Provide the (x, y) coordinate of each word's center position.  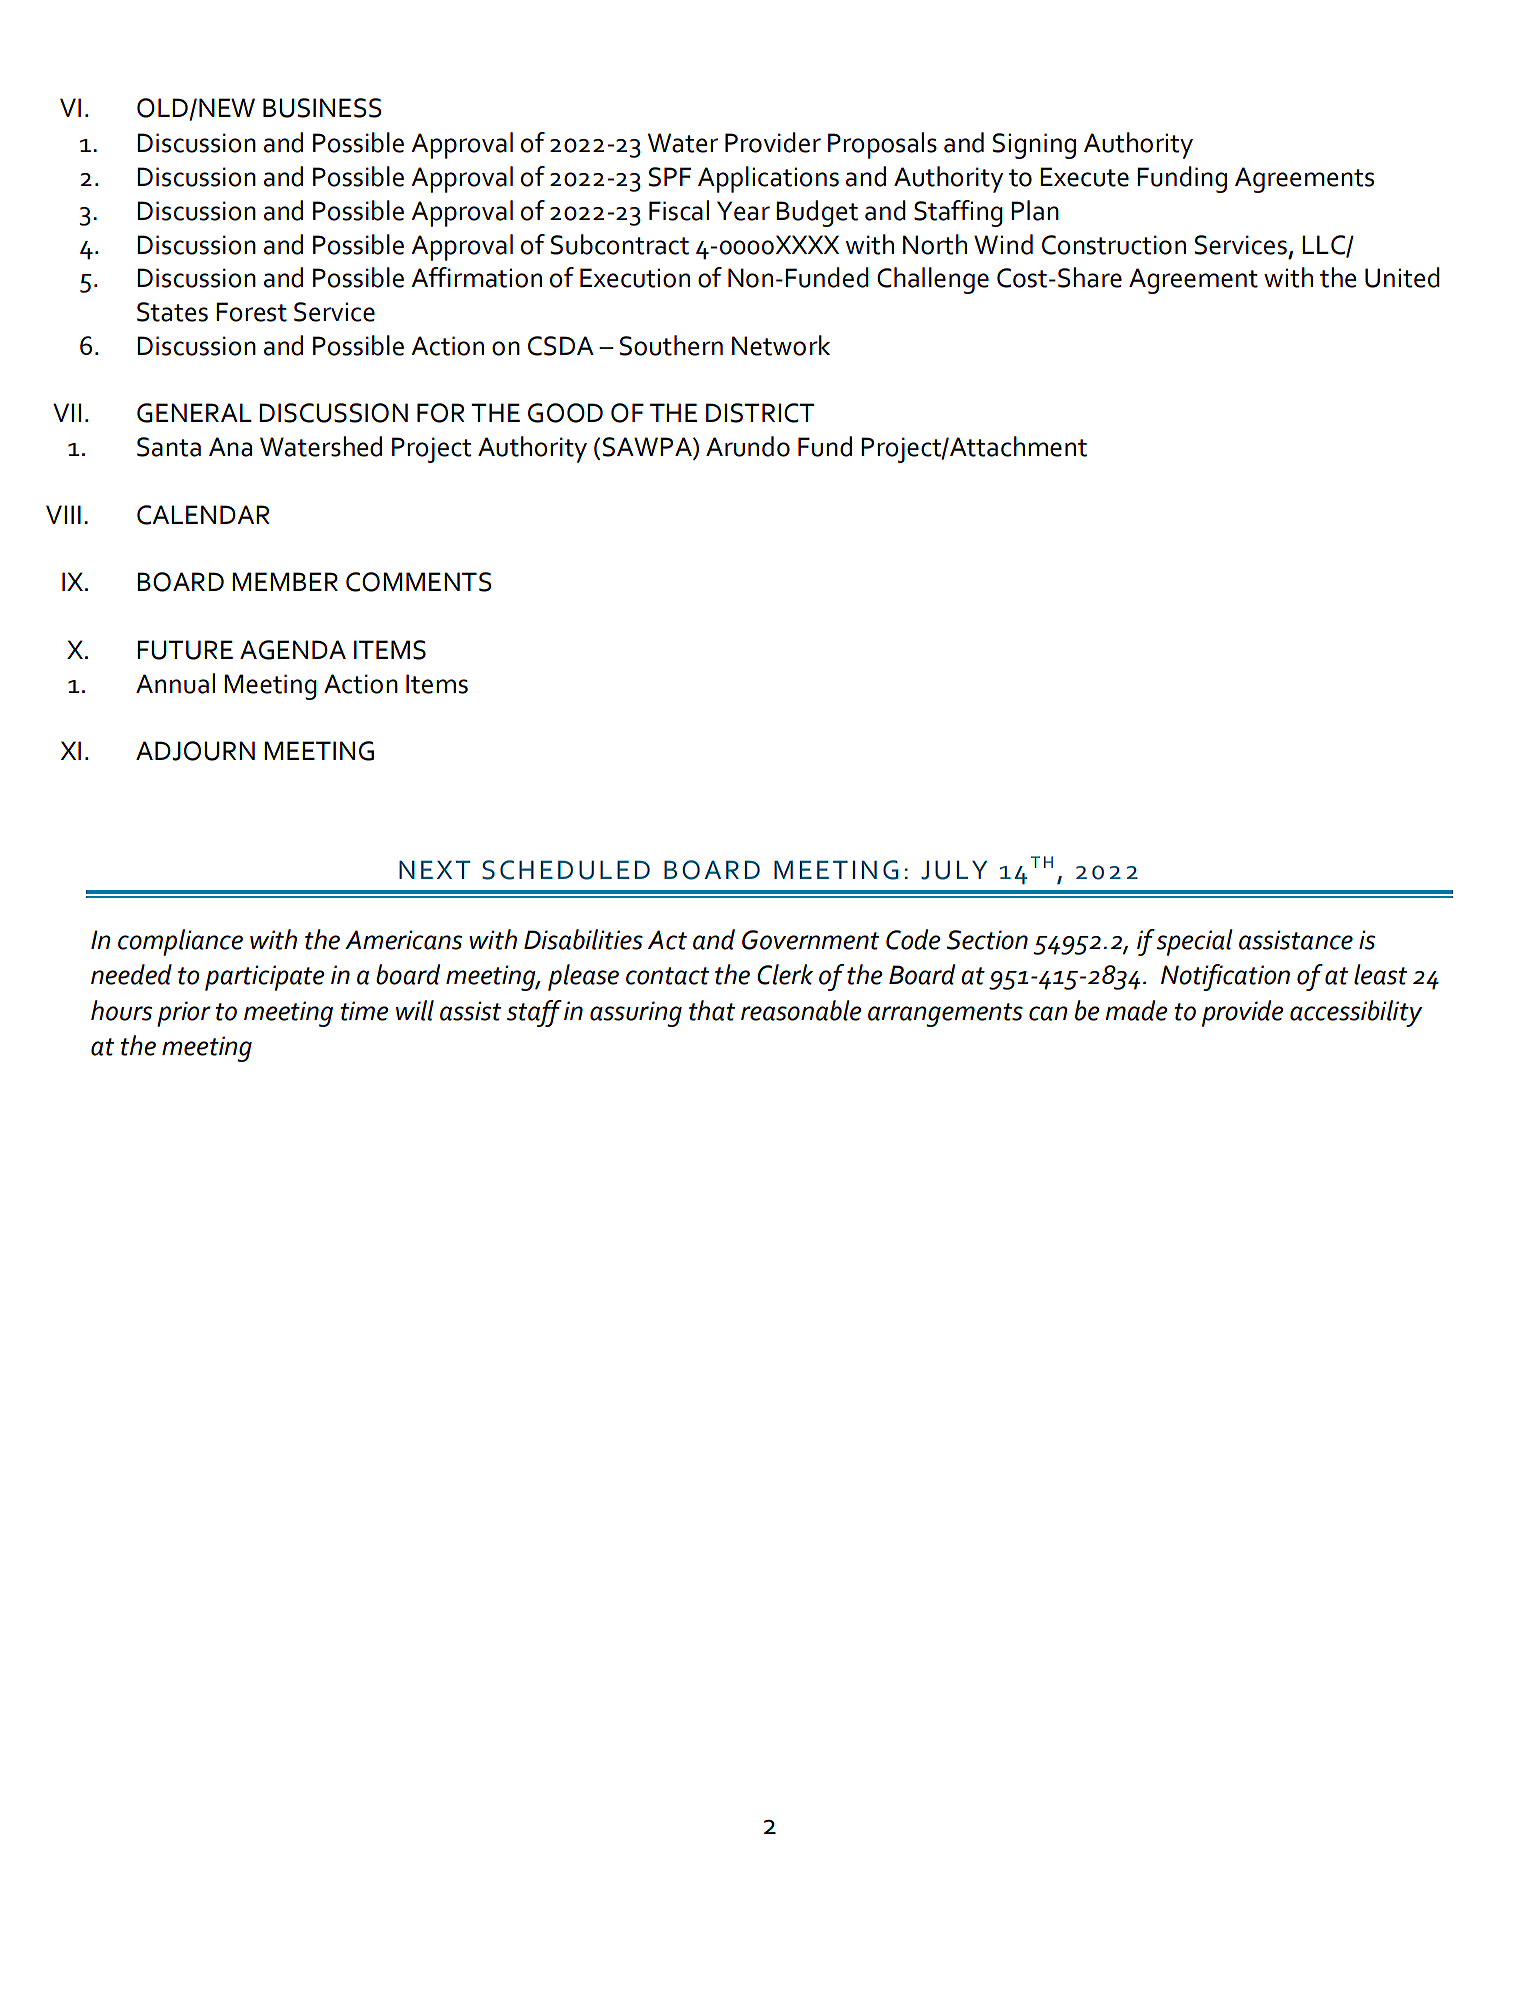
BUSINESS (322, 108)
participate (264, 978)
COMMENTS (419, 582)
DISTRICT (760, 413)
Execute (1084, 177)
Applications (768, 179)
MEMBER (285, 581)
